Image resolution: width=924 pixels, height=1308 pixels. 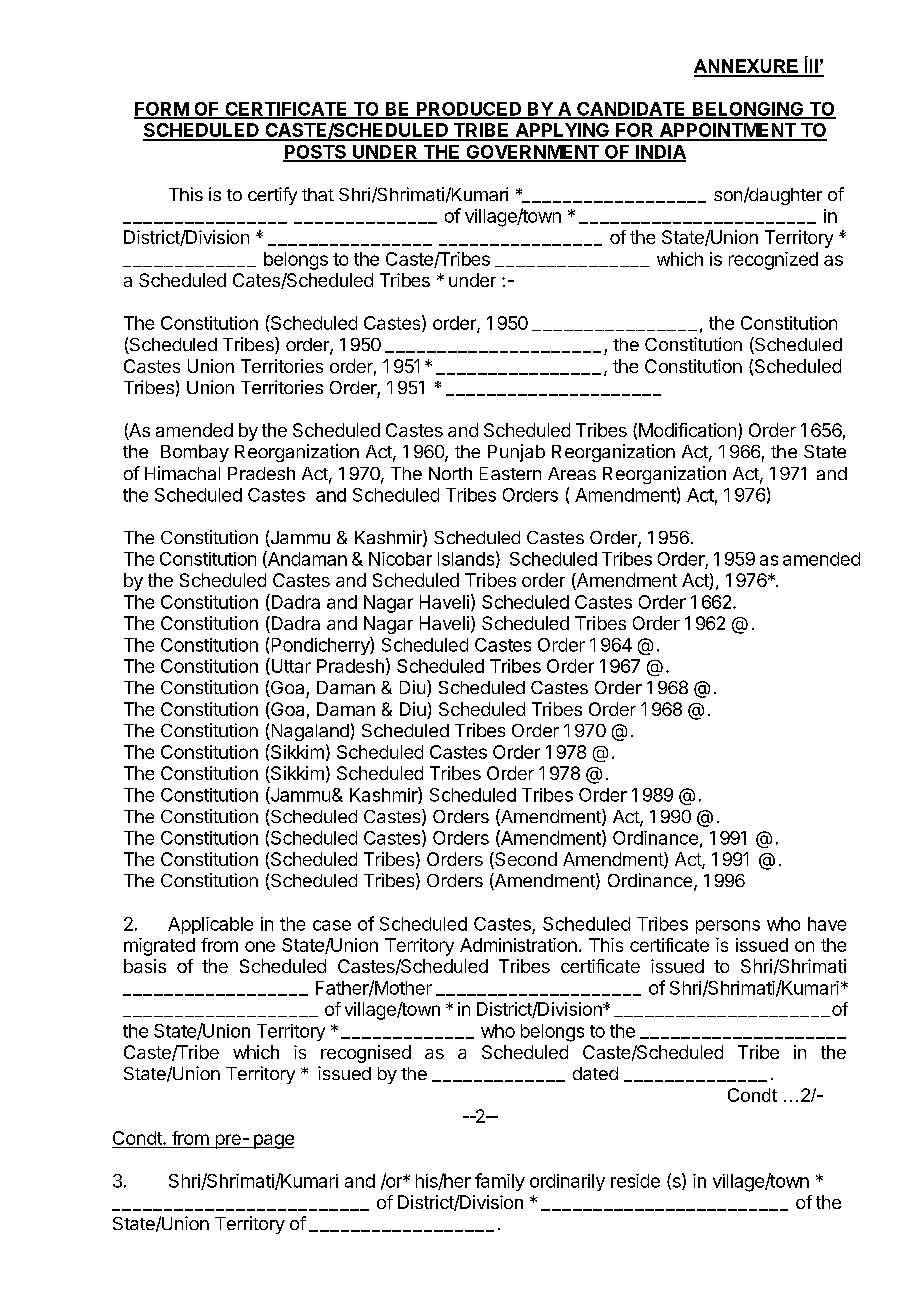 I want to click on Uttar, so click(x=290, y=666).
